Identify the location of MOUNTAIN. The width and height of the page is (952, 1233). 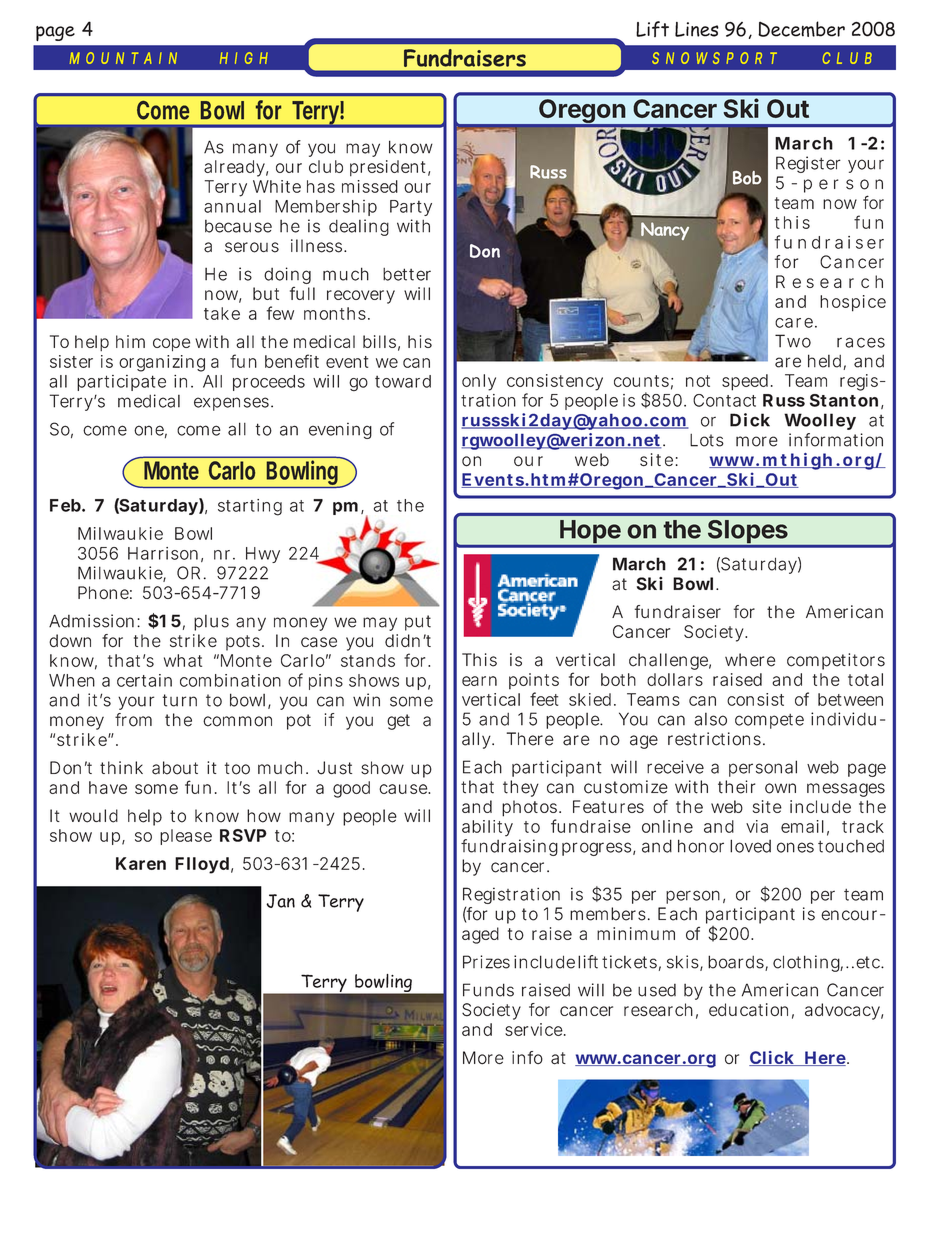
(123, 58).
